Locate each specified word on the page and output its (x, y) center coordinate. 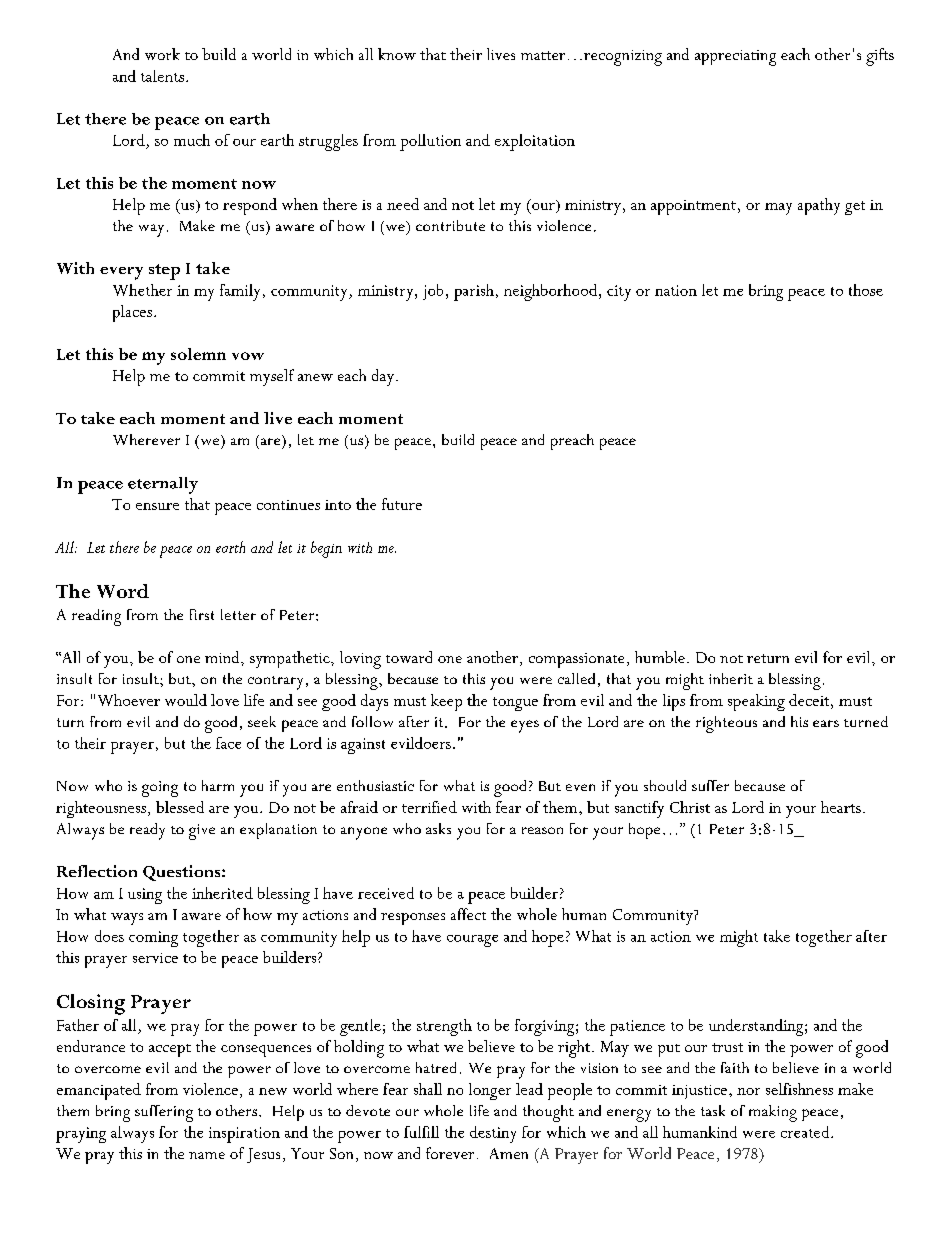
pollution (430, 142)
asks (438, 828)
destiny (493, 1134)
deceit (810, 700)
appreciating (735, 58)
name (207, 1155)
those (866, 290)
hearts (841, 807)
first (202, 614)
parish (474, 292)
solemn (198, 354)
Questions (183, 873)
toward (409, 657)
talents (162, 76)
